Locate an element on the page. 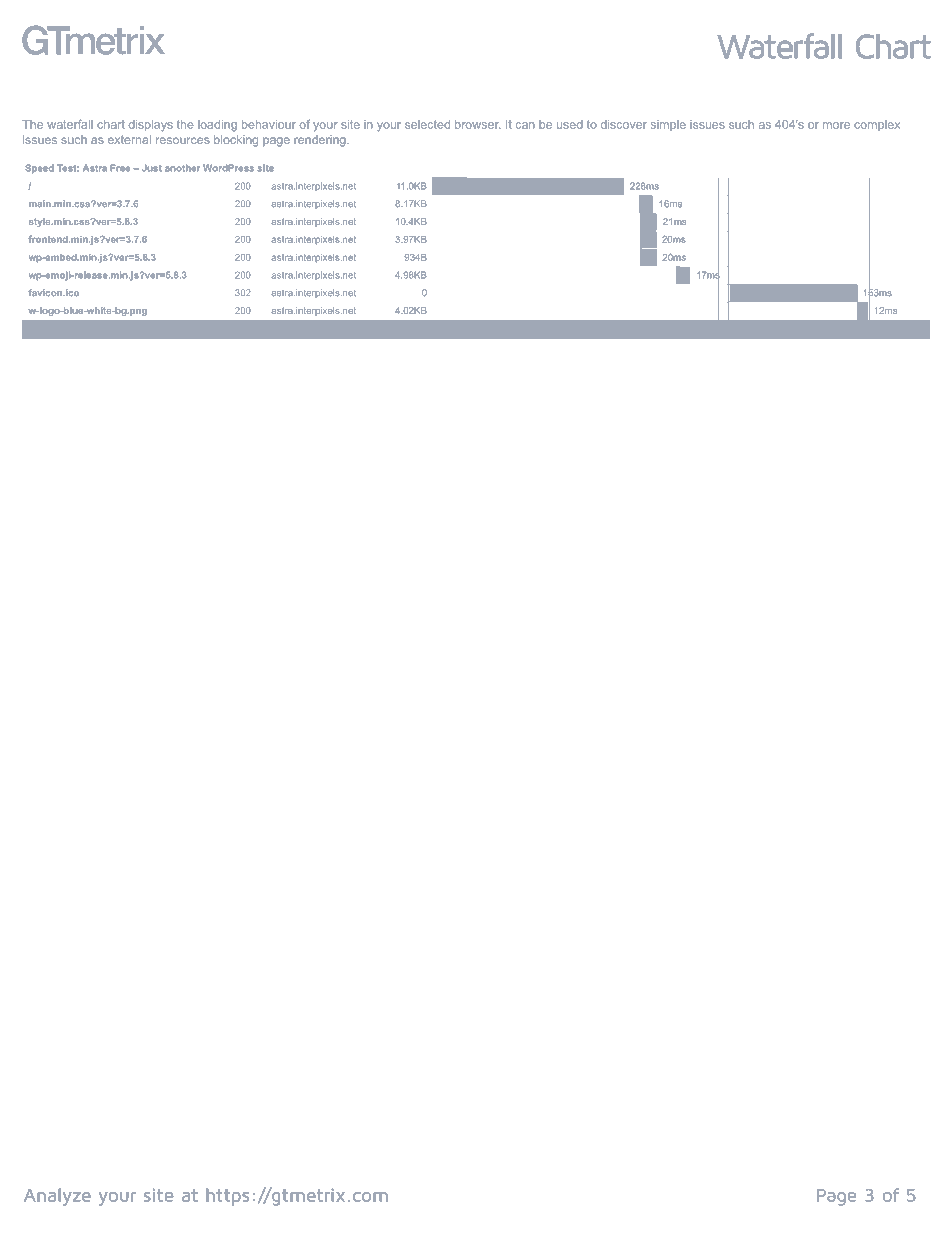 This image has width=952, height=1233. Requests is located at coordinates (70, 330).
